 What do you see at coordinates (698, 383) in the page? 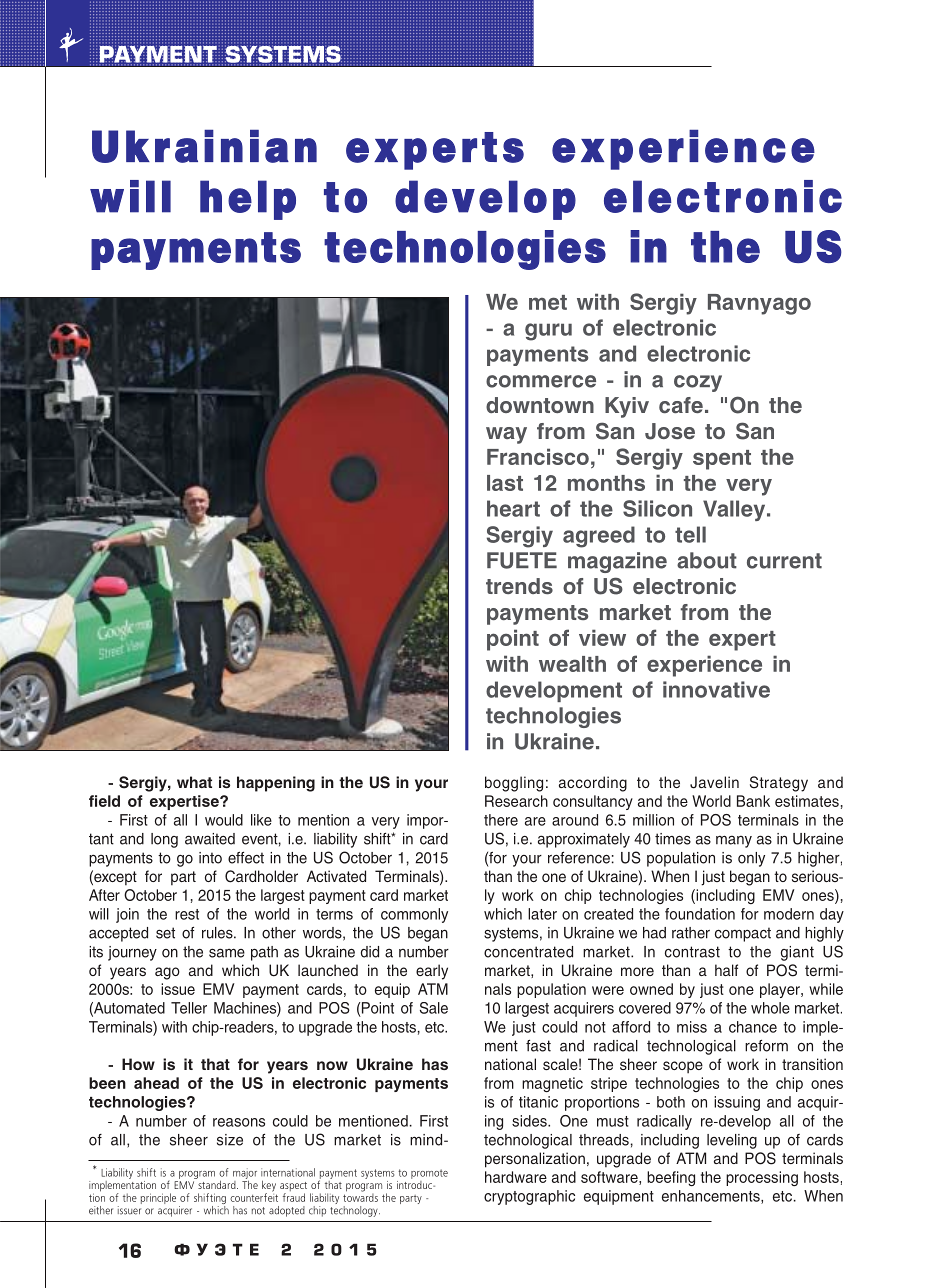
I see `cozy` at bounding box center [698, 383].
